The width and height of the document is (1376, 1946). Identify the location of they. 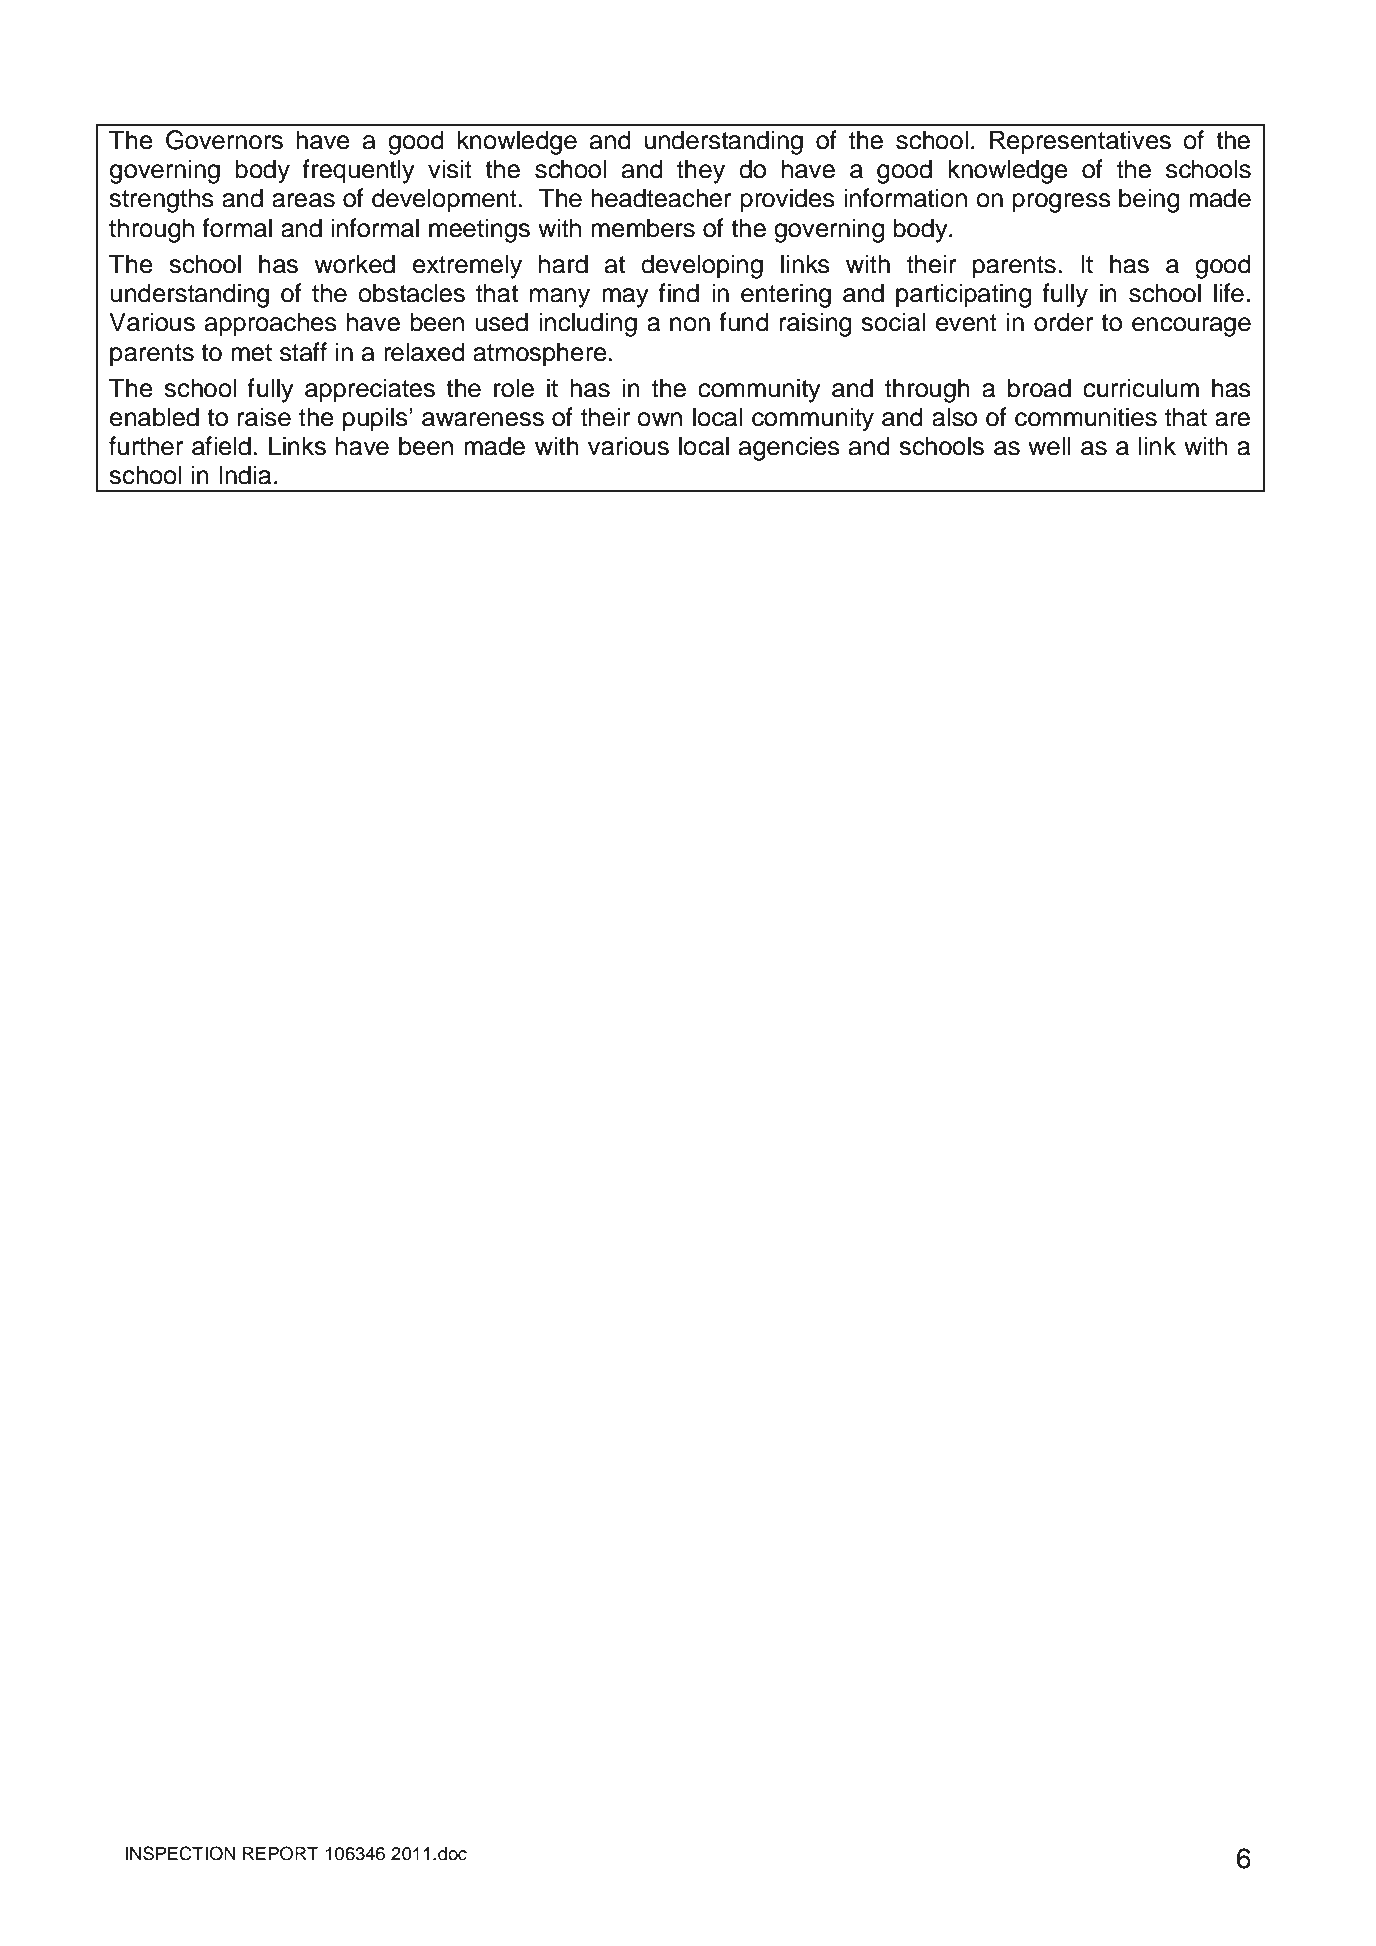
(701, 171).
